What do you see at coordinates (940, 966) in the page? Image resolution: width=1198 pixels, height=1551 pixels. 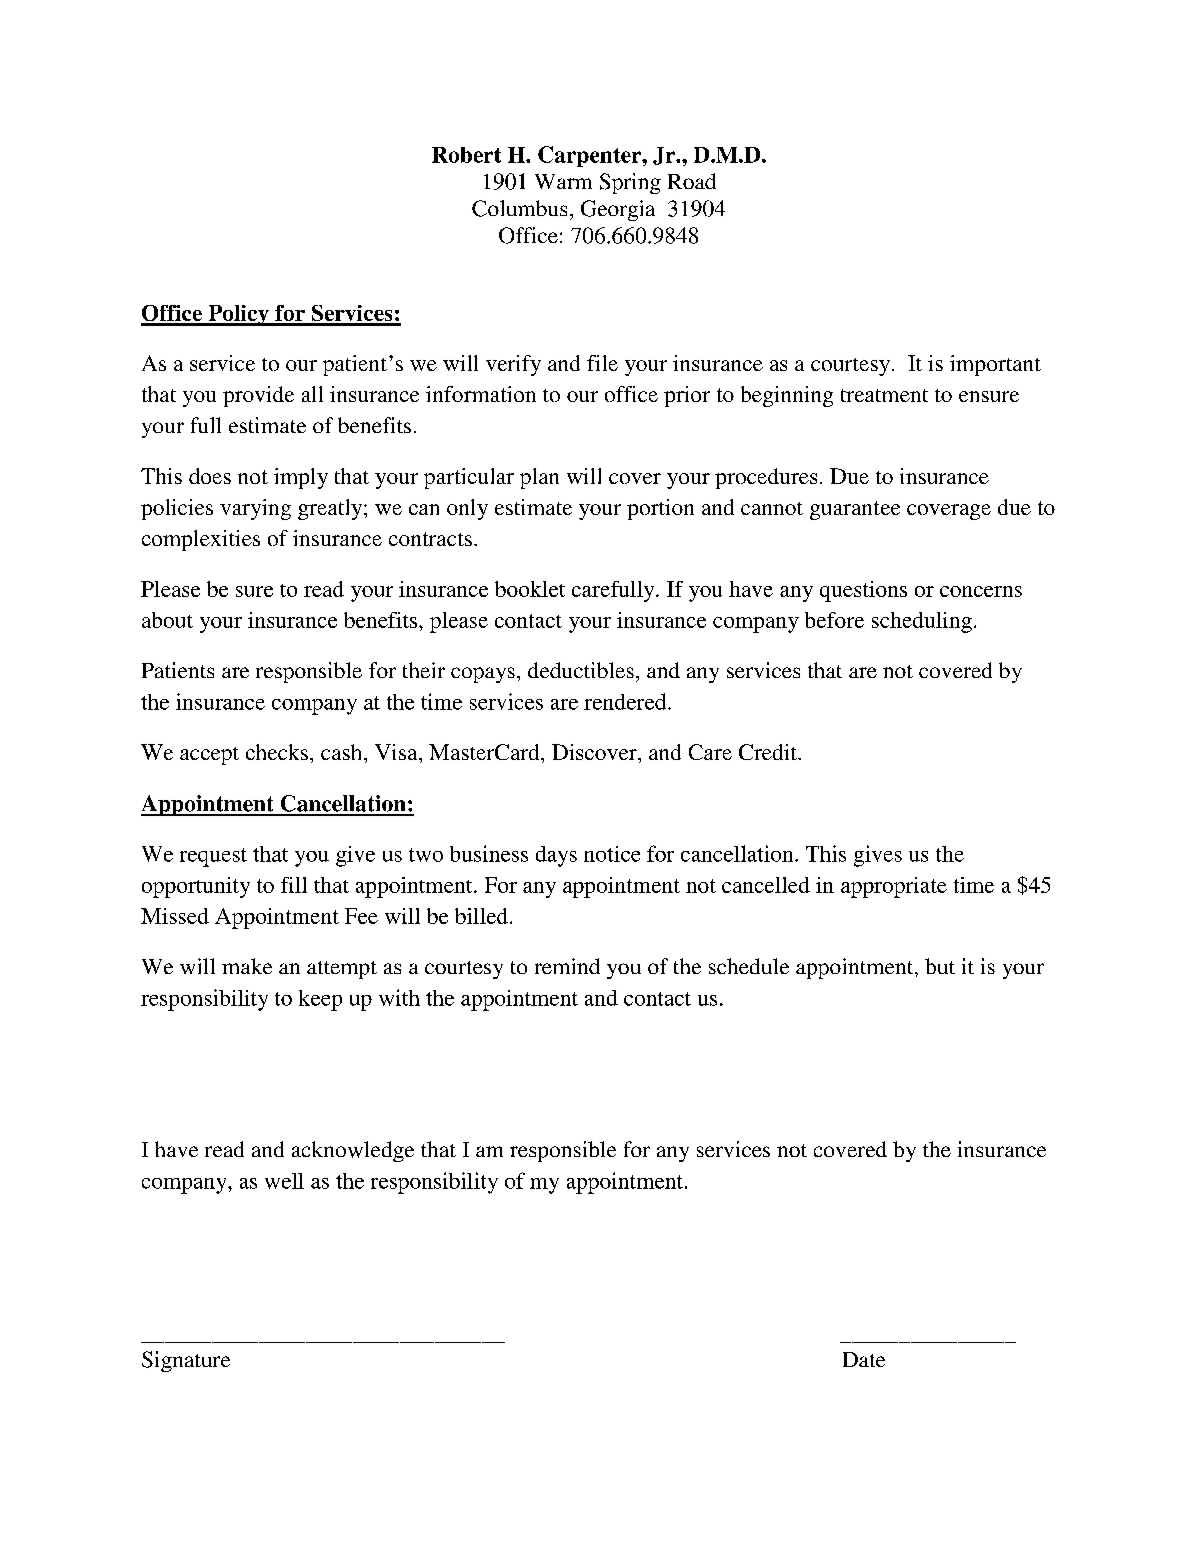 I see `but` at bounding box center [940, 966].
